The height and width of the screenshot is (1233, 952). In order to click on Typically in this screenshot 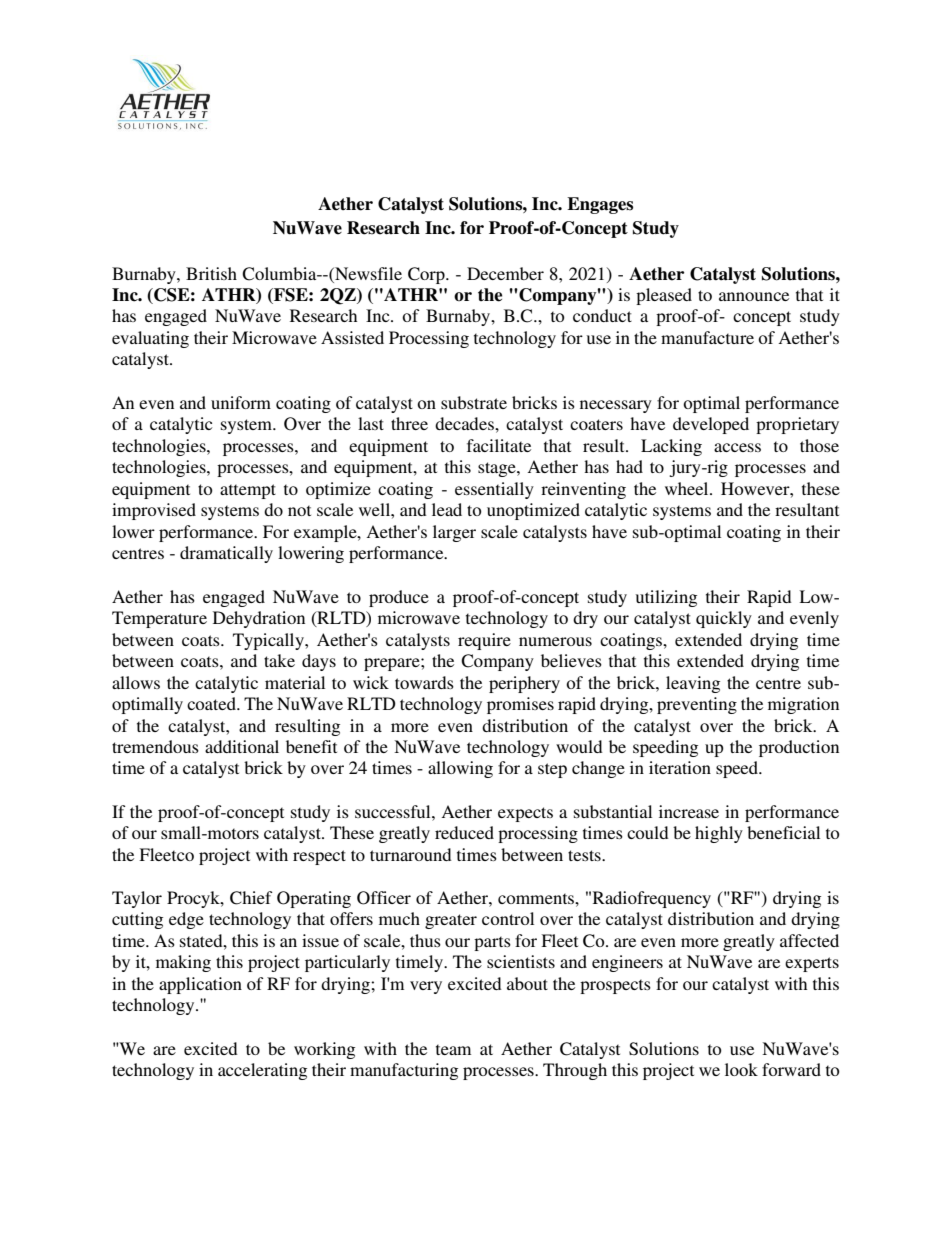, I will do `click(269, 641)`.
